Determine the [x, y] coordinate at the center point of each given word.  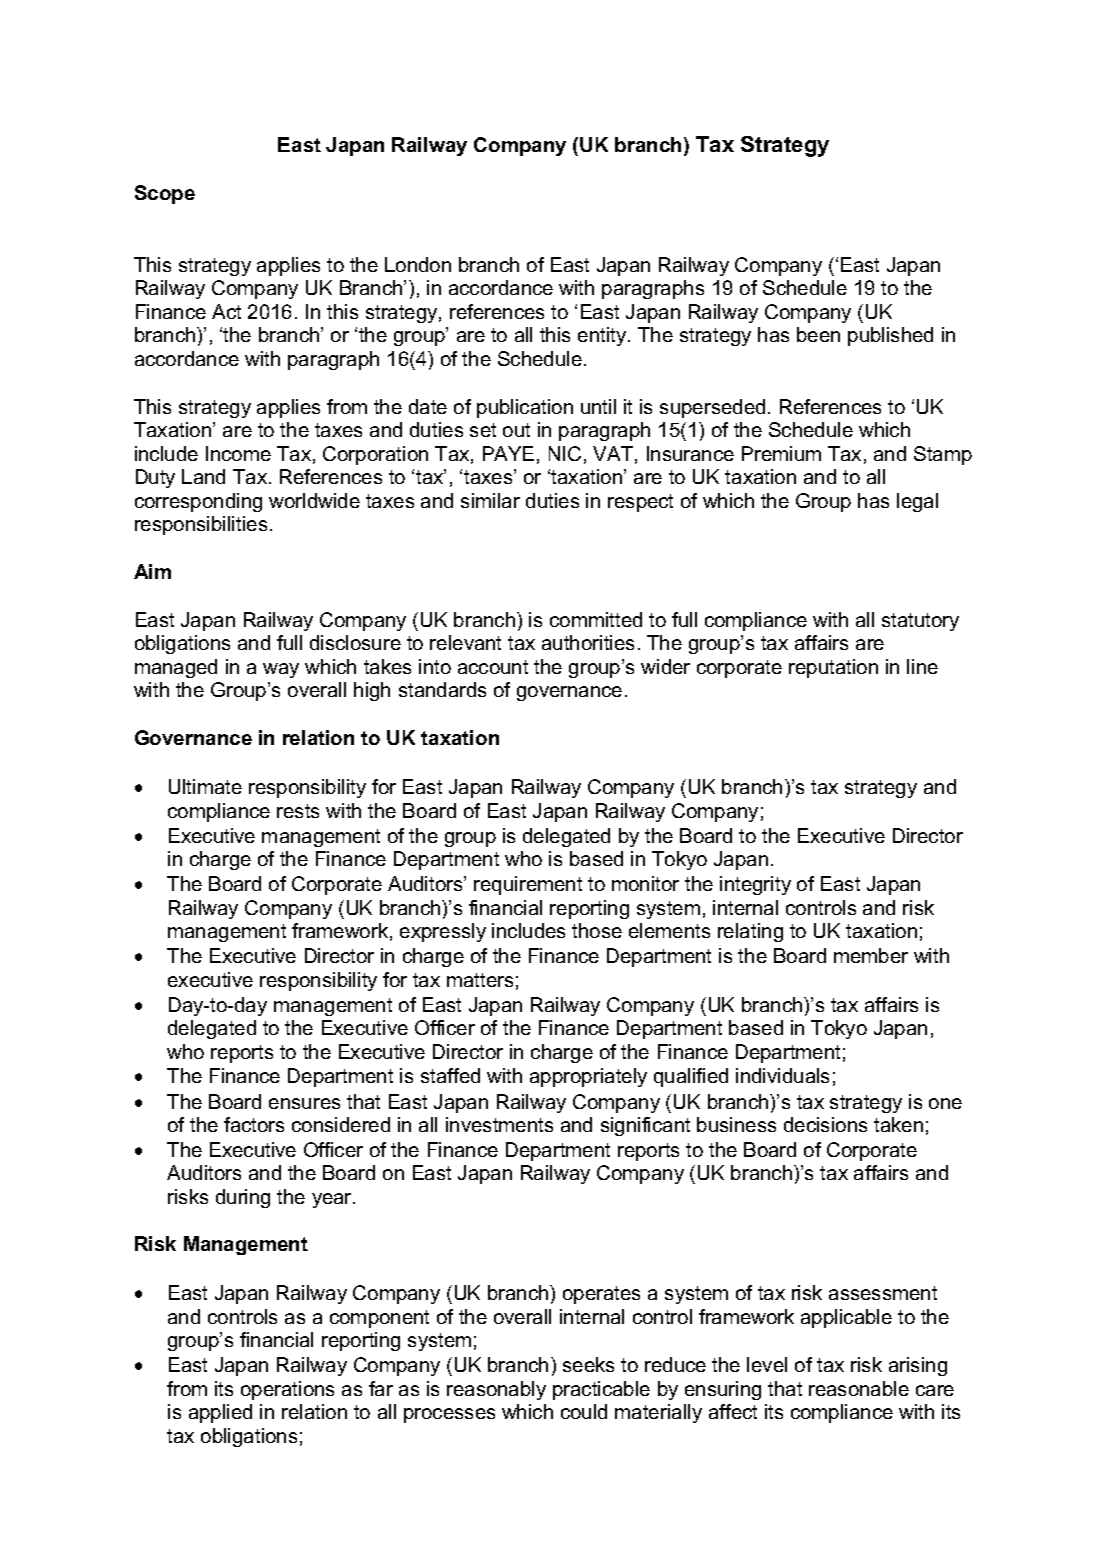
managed [176, 668]
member [871, 955]
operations [287, 1390]
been [818, 334]
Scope [165, 194]
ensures [304, 1103]
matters [480, 980]
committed [596, 619]
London [418, 264]
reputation [833, 668]
